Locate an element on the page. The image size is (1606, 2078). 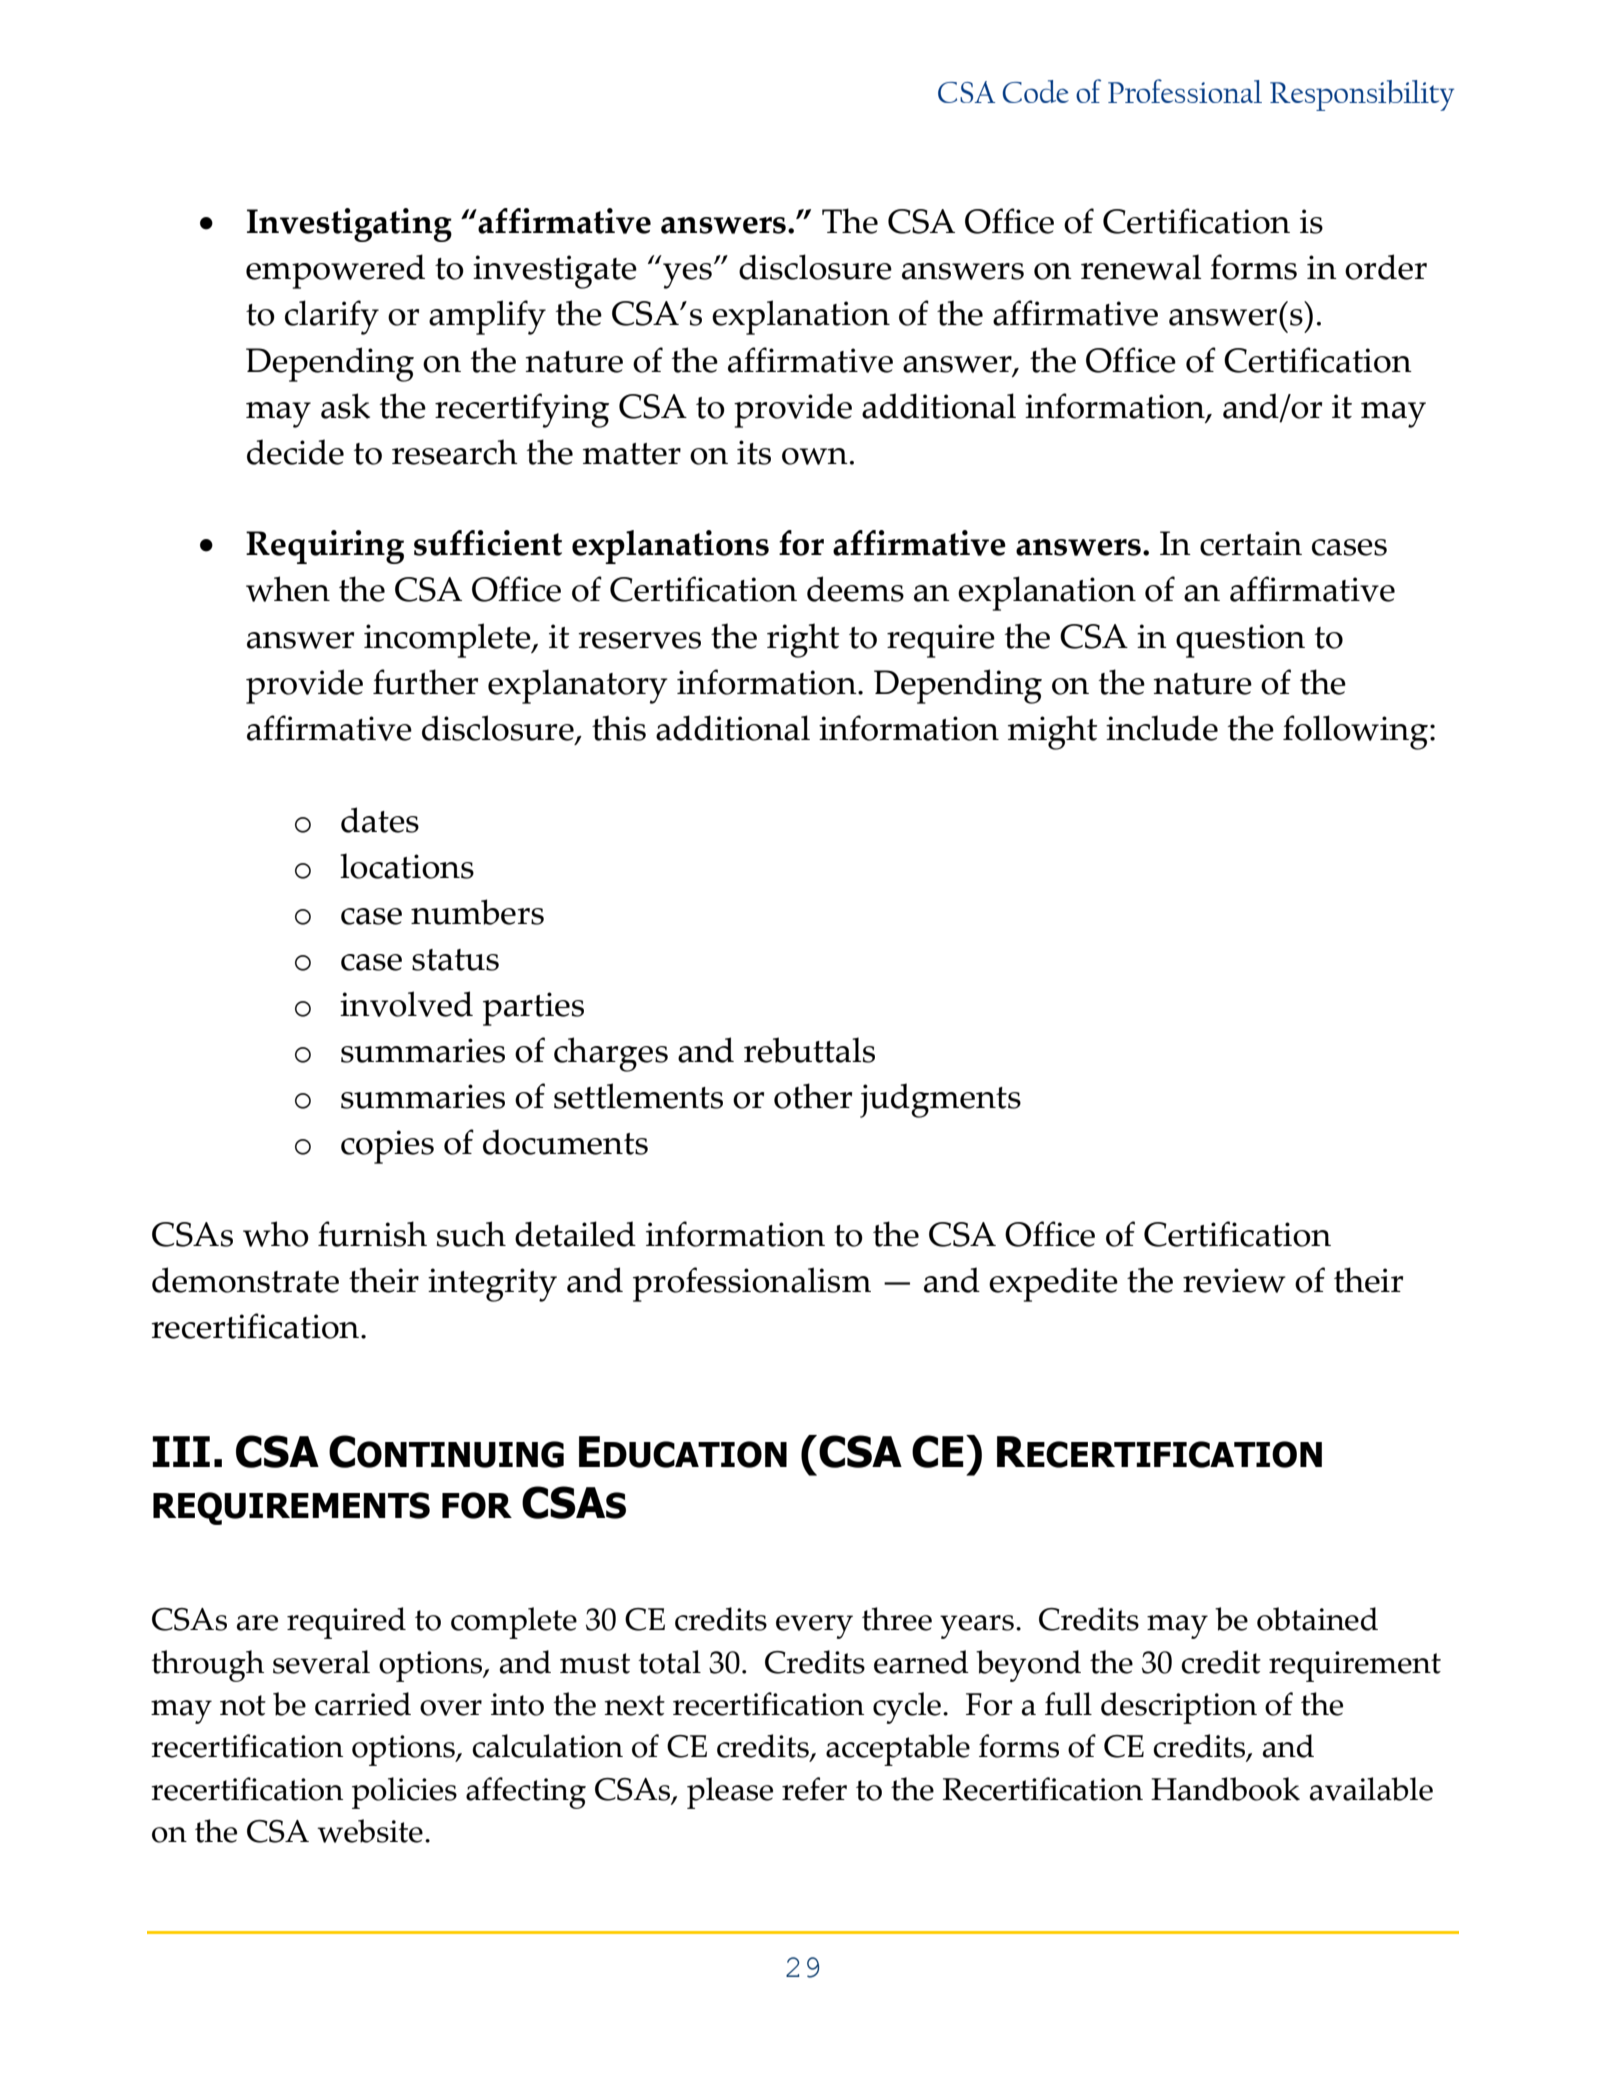
right is located at coordinates (803, 640).
